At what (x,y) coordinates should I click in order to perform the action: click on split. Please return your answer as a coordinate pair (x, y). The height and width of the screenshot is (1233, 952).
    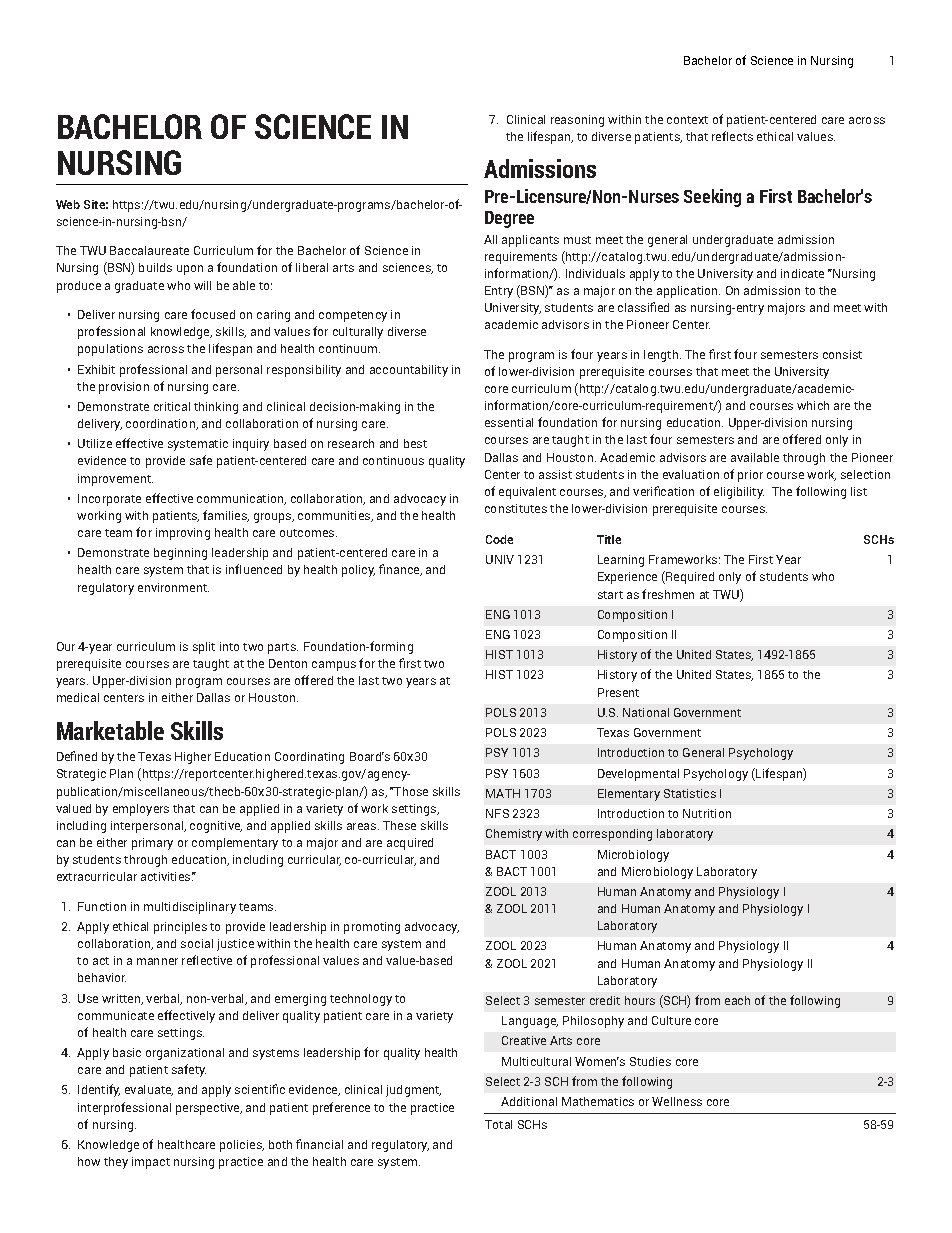
    Looking at the image, I should click on (204, 648).
